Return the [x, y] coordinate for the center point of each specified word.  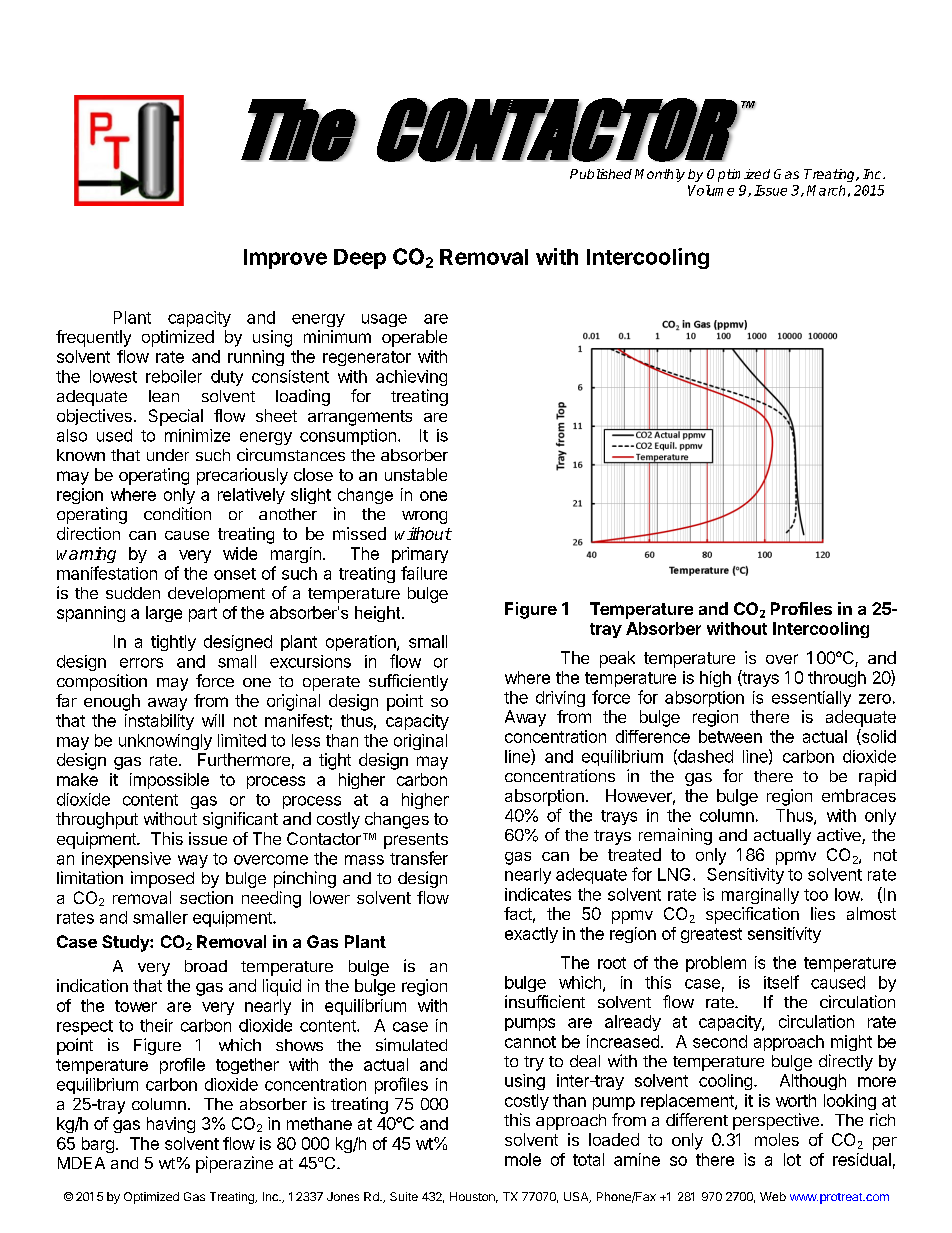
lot [792, 1159]
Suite [404, 1196]
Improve [285, 259]
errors [141, 663]
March [826, 190]
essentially [811, 699]
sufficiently [408, 682]
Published [601, 174]
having [171, 1125]
